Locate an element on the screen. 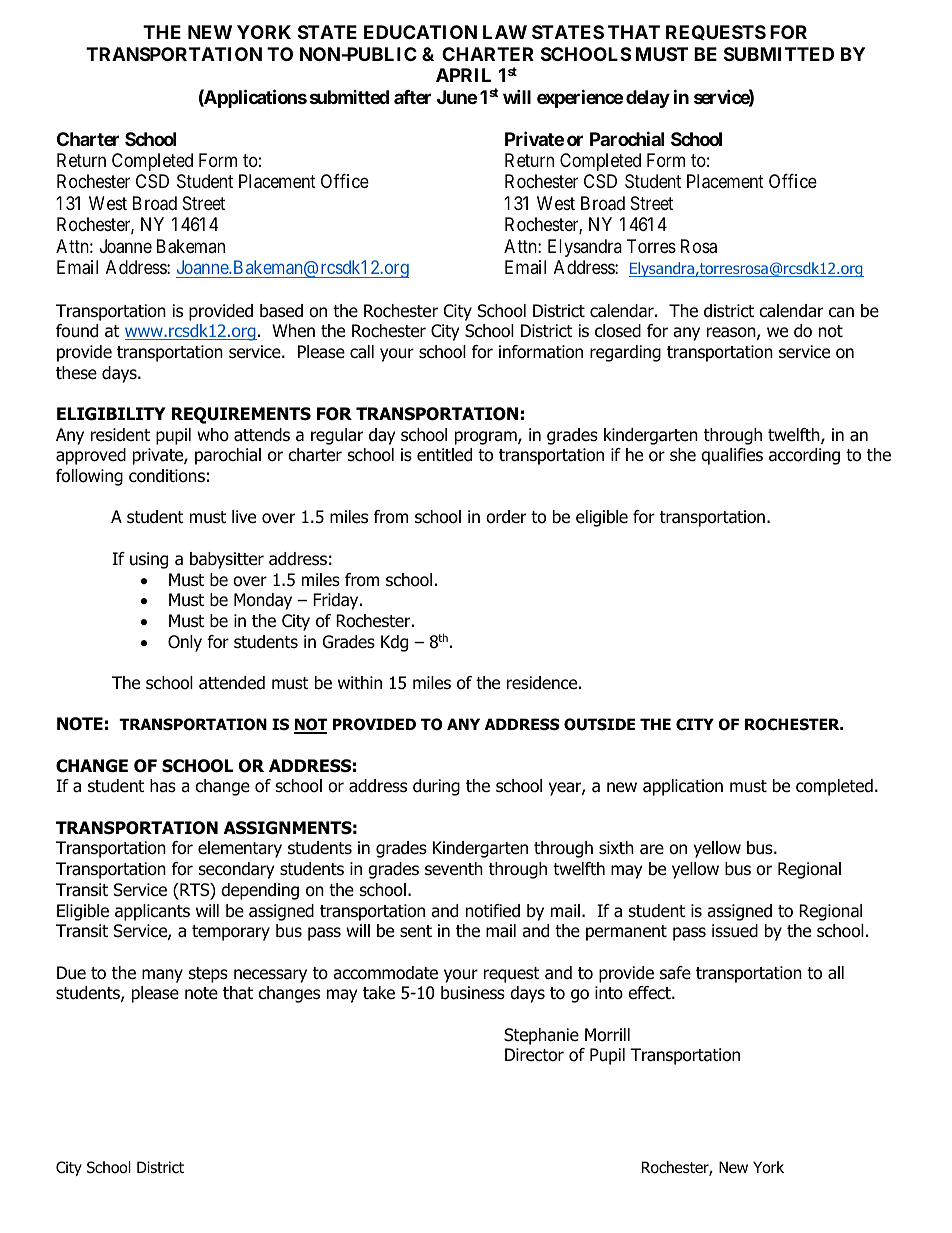 The width and height of the screenshot is (952, 1233). order is located at coordinates (506, 517).
